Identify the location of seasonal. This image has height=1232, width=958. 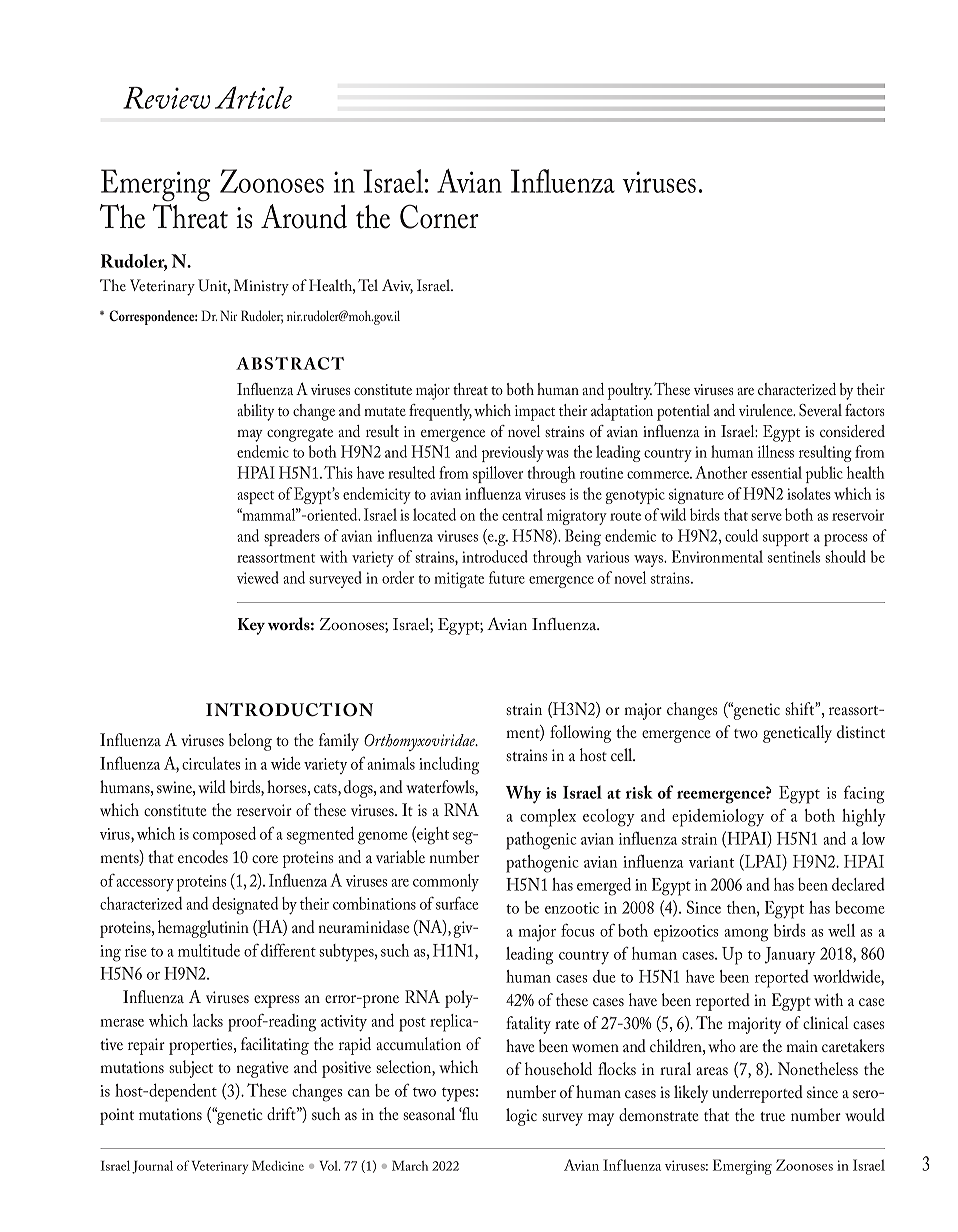
(429, 1113).
